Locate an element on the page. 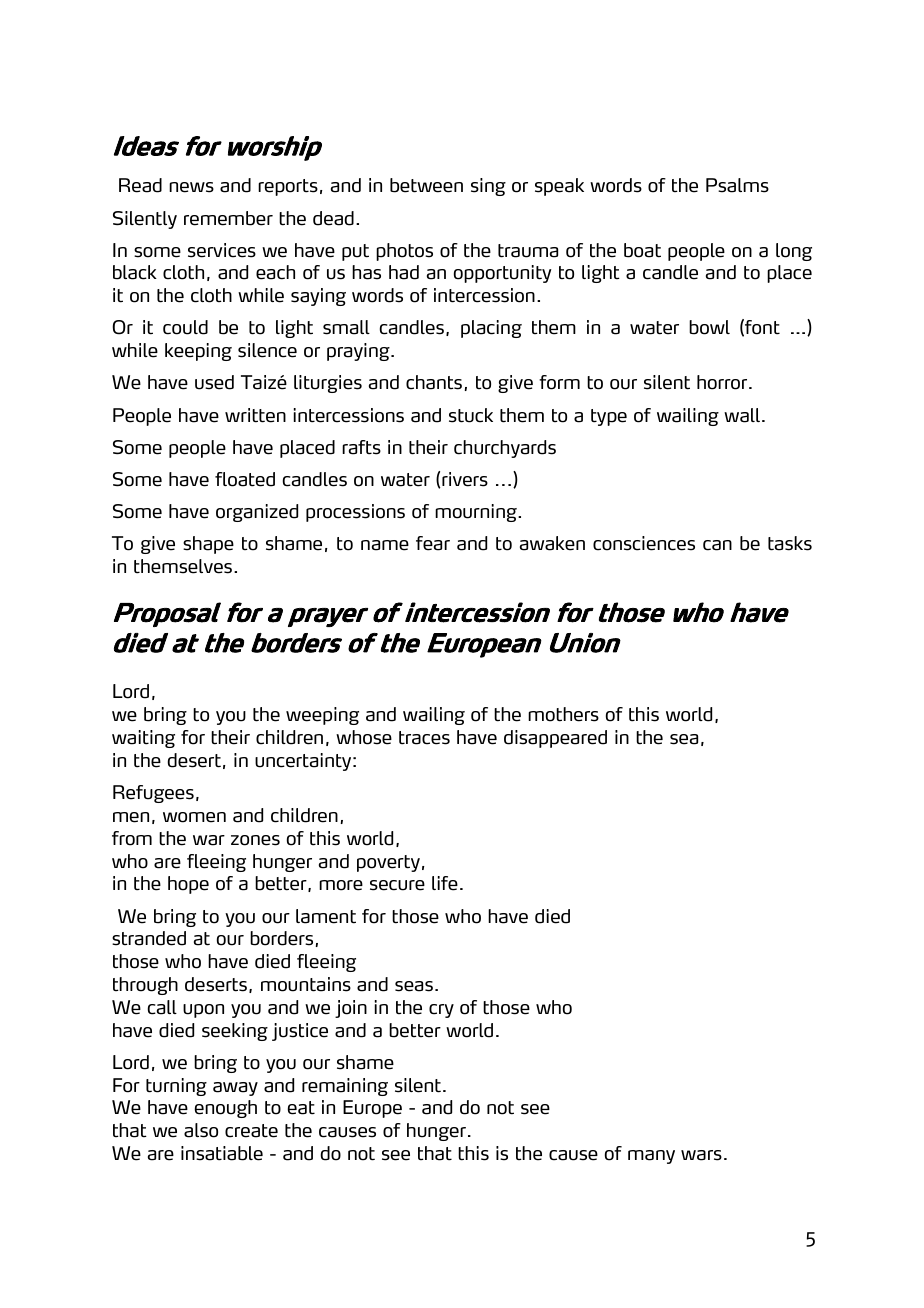 The height and width of the document is (1308, 924). disappeared is located at coordinates (555, 739).
